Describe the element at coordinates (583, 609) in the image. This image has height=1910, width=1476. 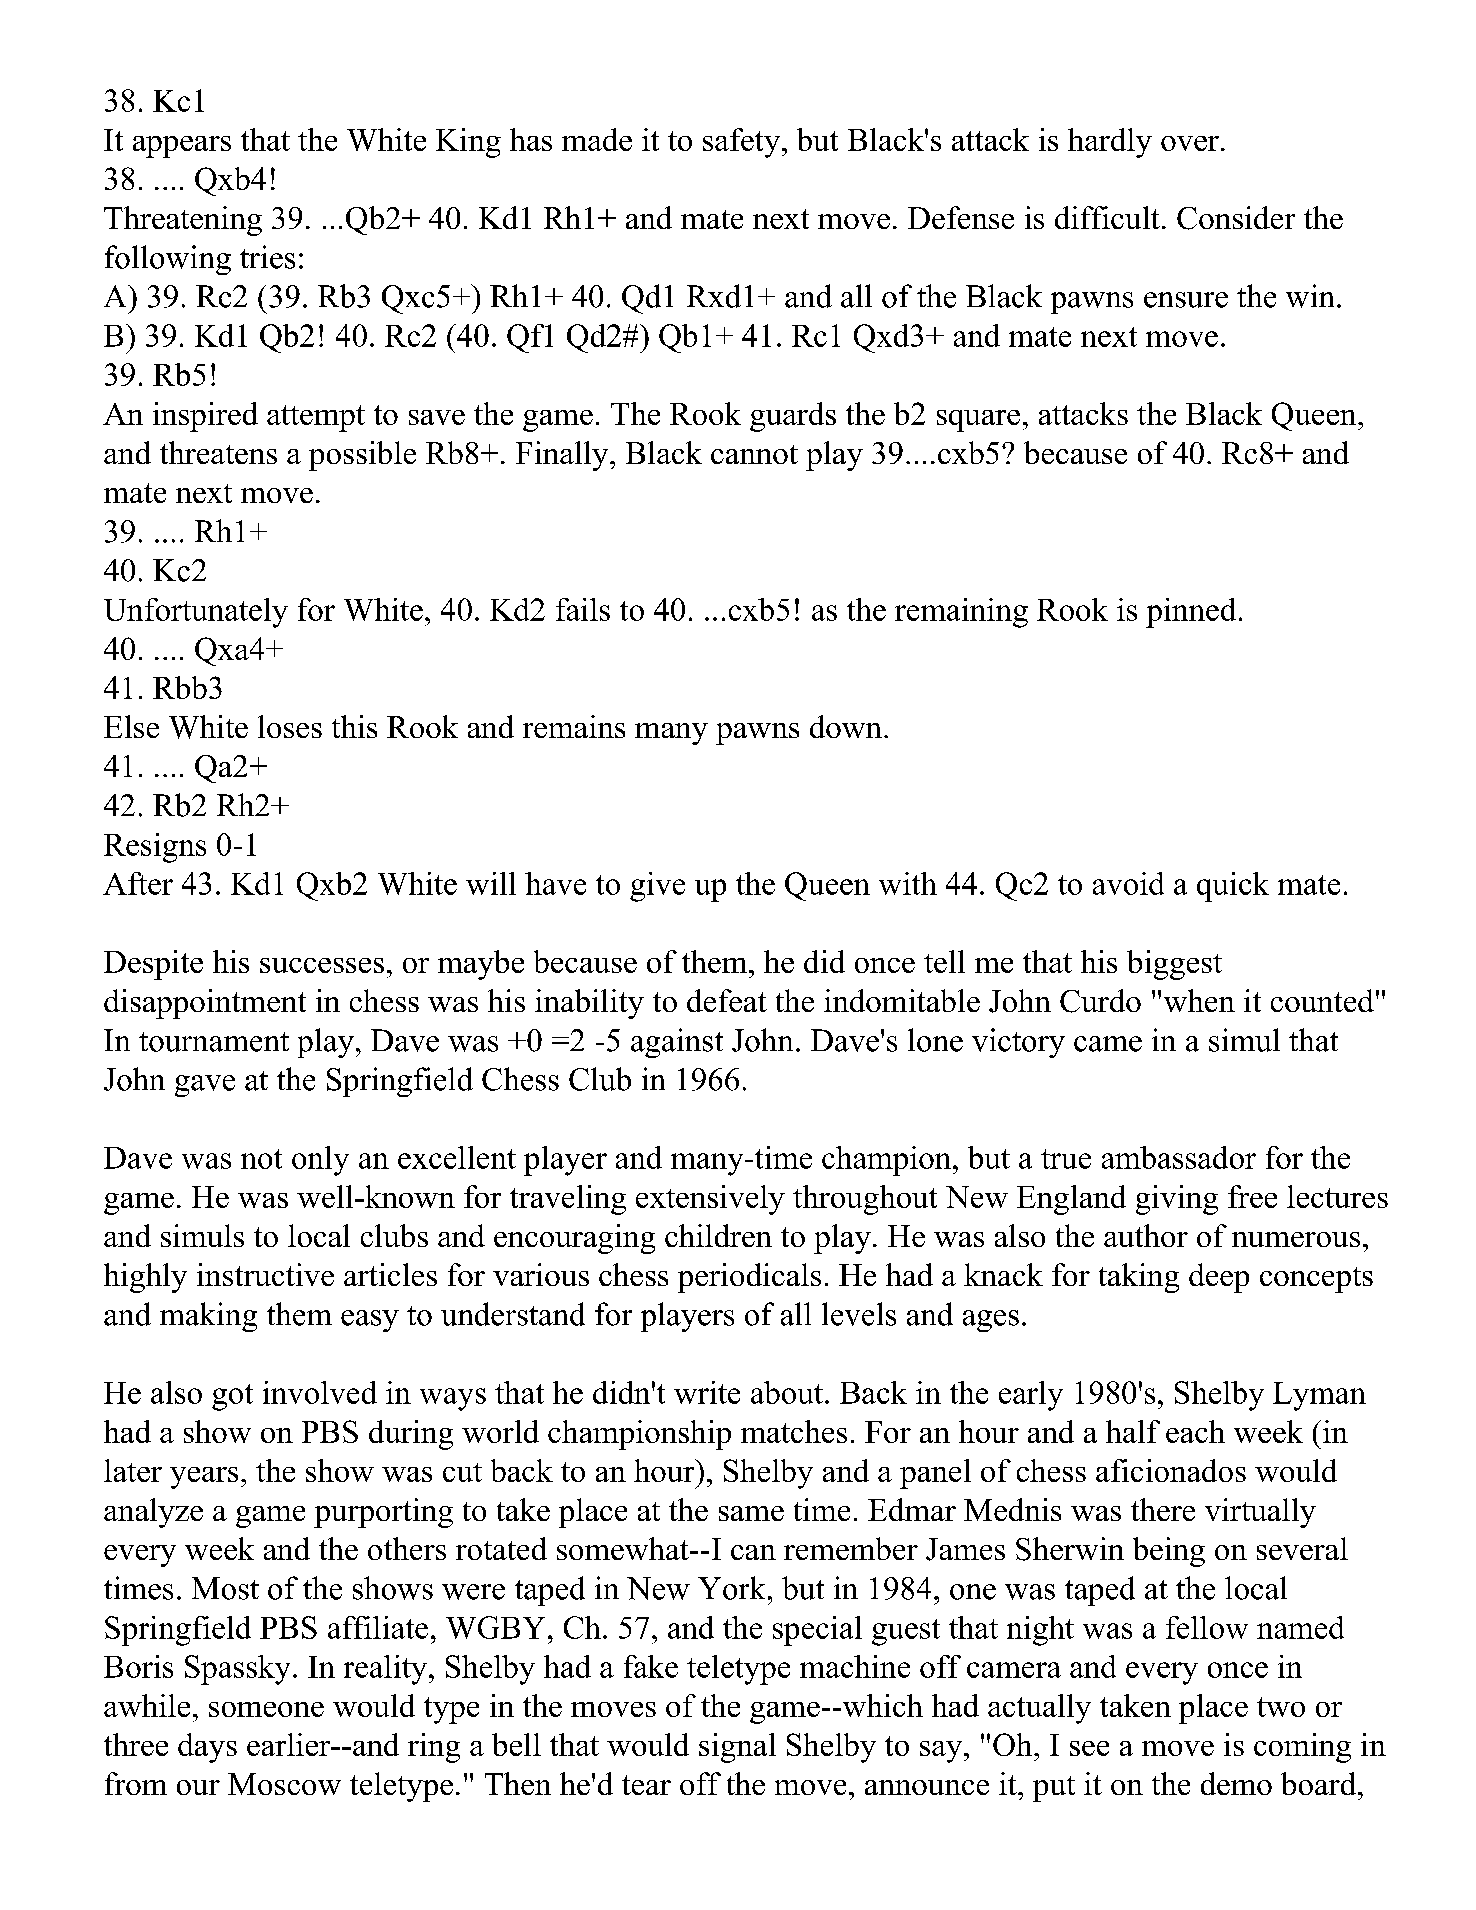
I see `fails` at that location.
